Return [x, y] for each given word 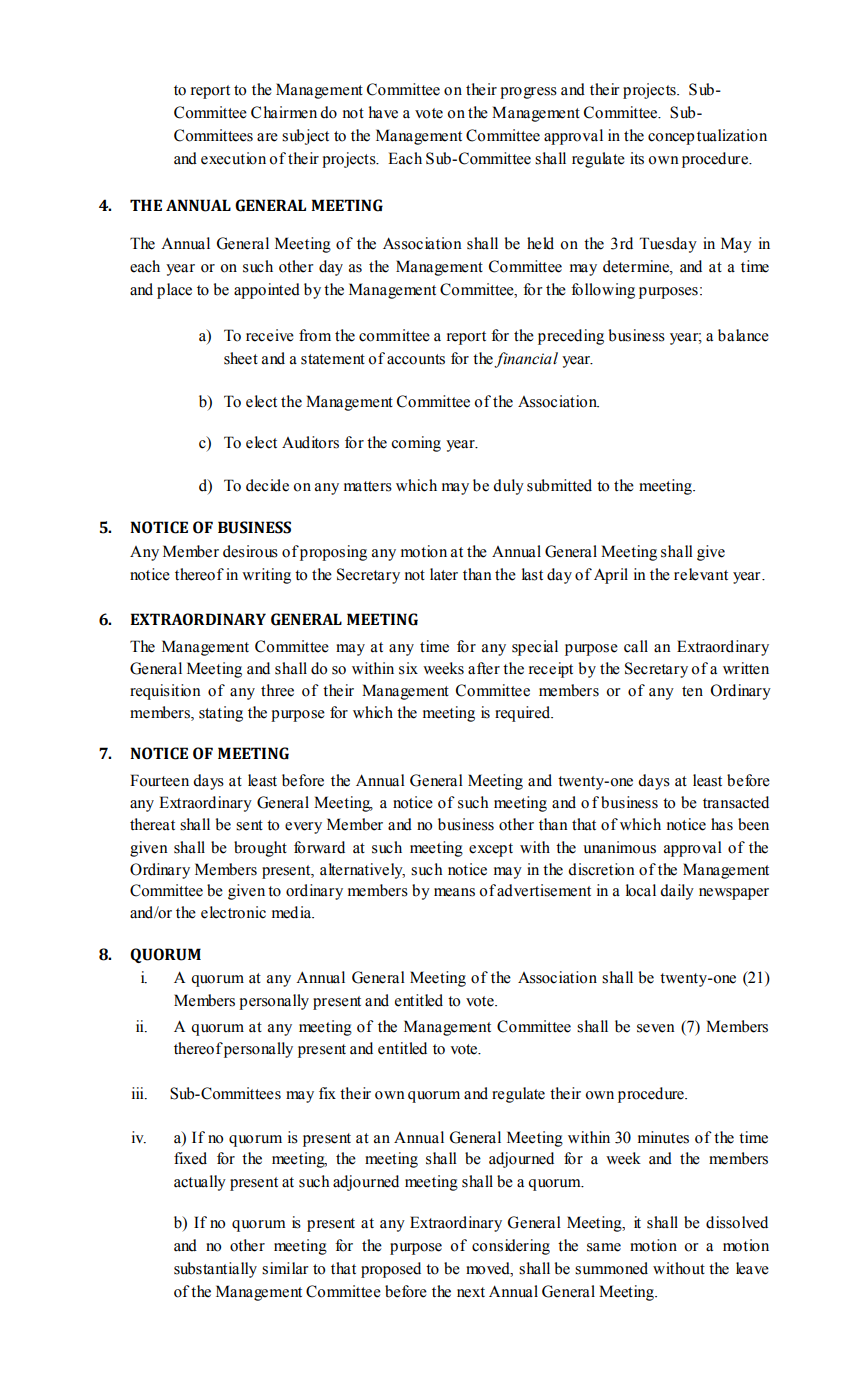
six [408, 668]
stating [221, 714]
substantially [215, 1270]
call [636, 646]
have [383, 112]
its [637, 158]
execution [233, 158]
